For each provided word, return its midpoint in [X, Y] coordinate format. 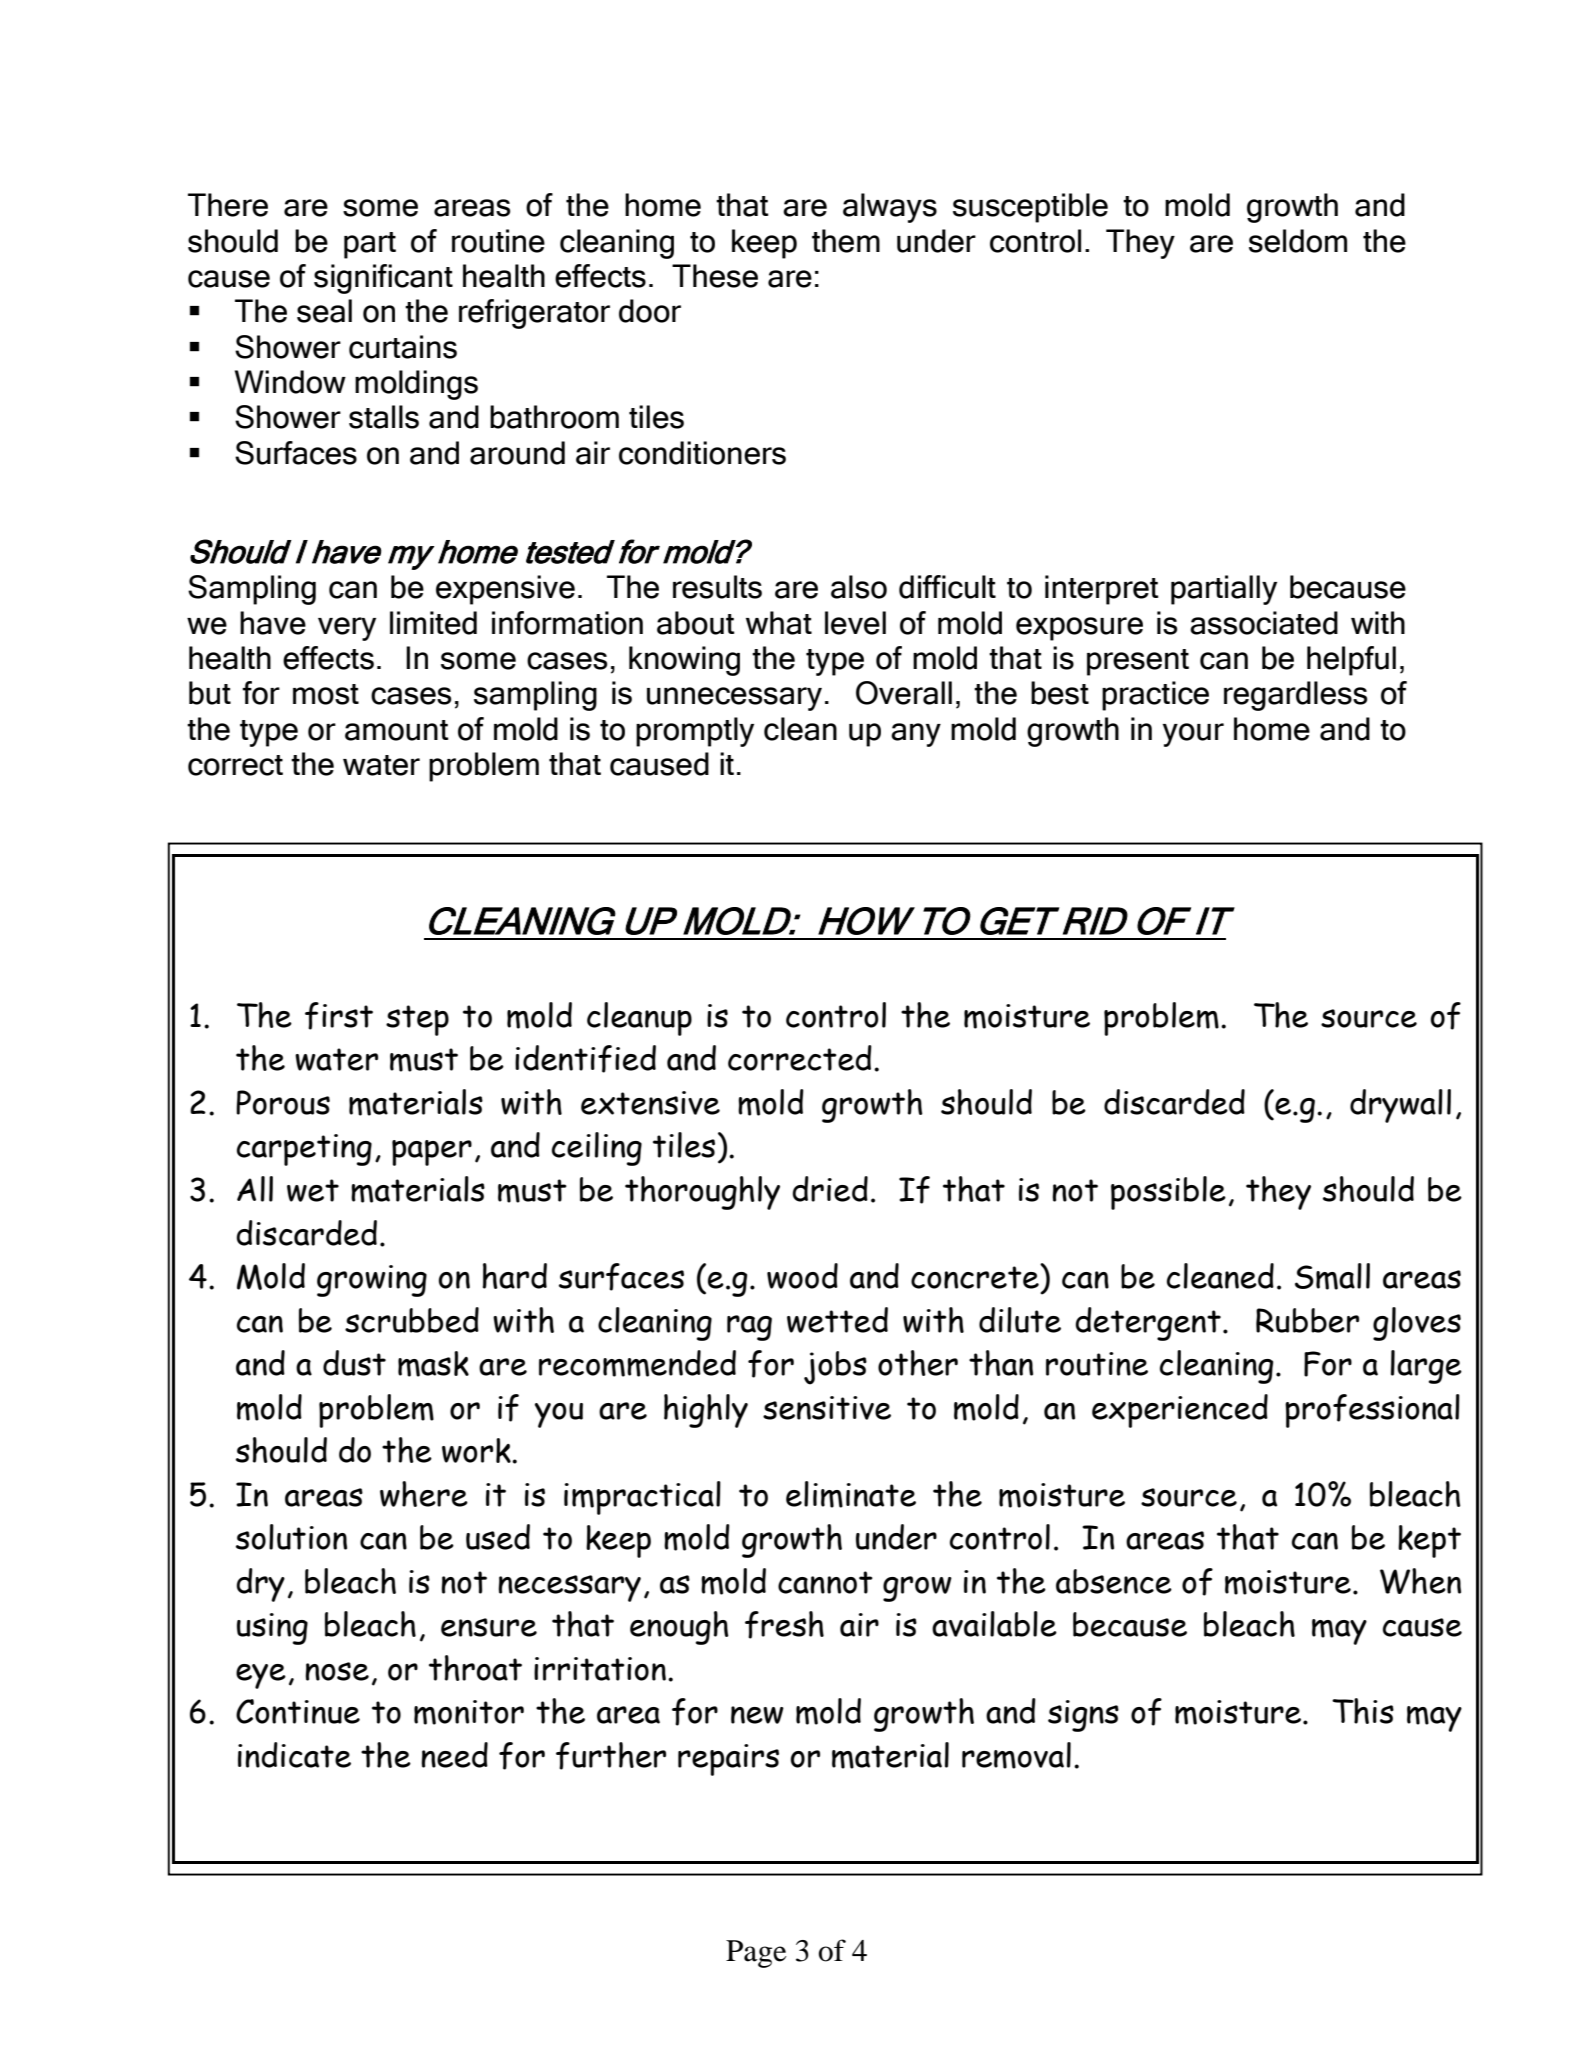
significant [383, 279]
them [846, 241]
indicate [294, 1755]
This [1363, 1711]
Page [756, 1954]
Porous [283, 1102]
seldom [1298, 241]
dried [830, 1189]
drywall [1400, 1106]
